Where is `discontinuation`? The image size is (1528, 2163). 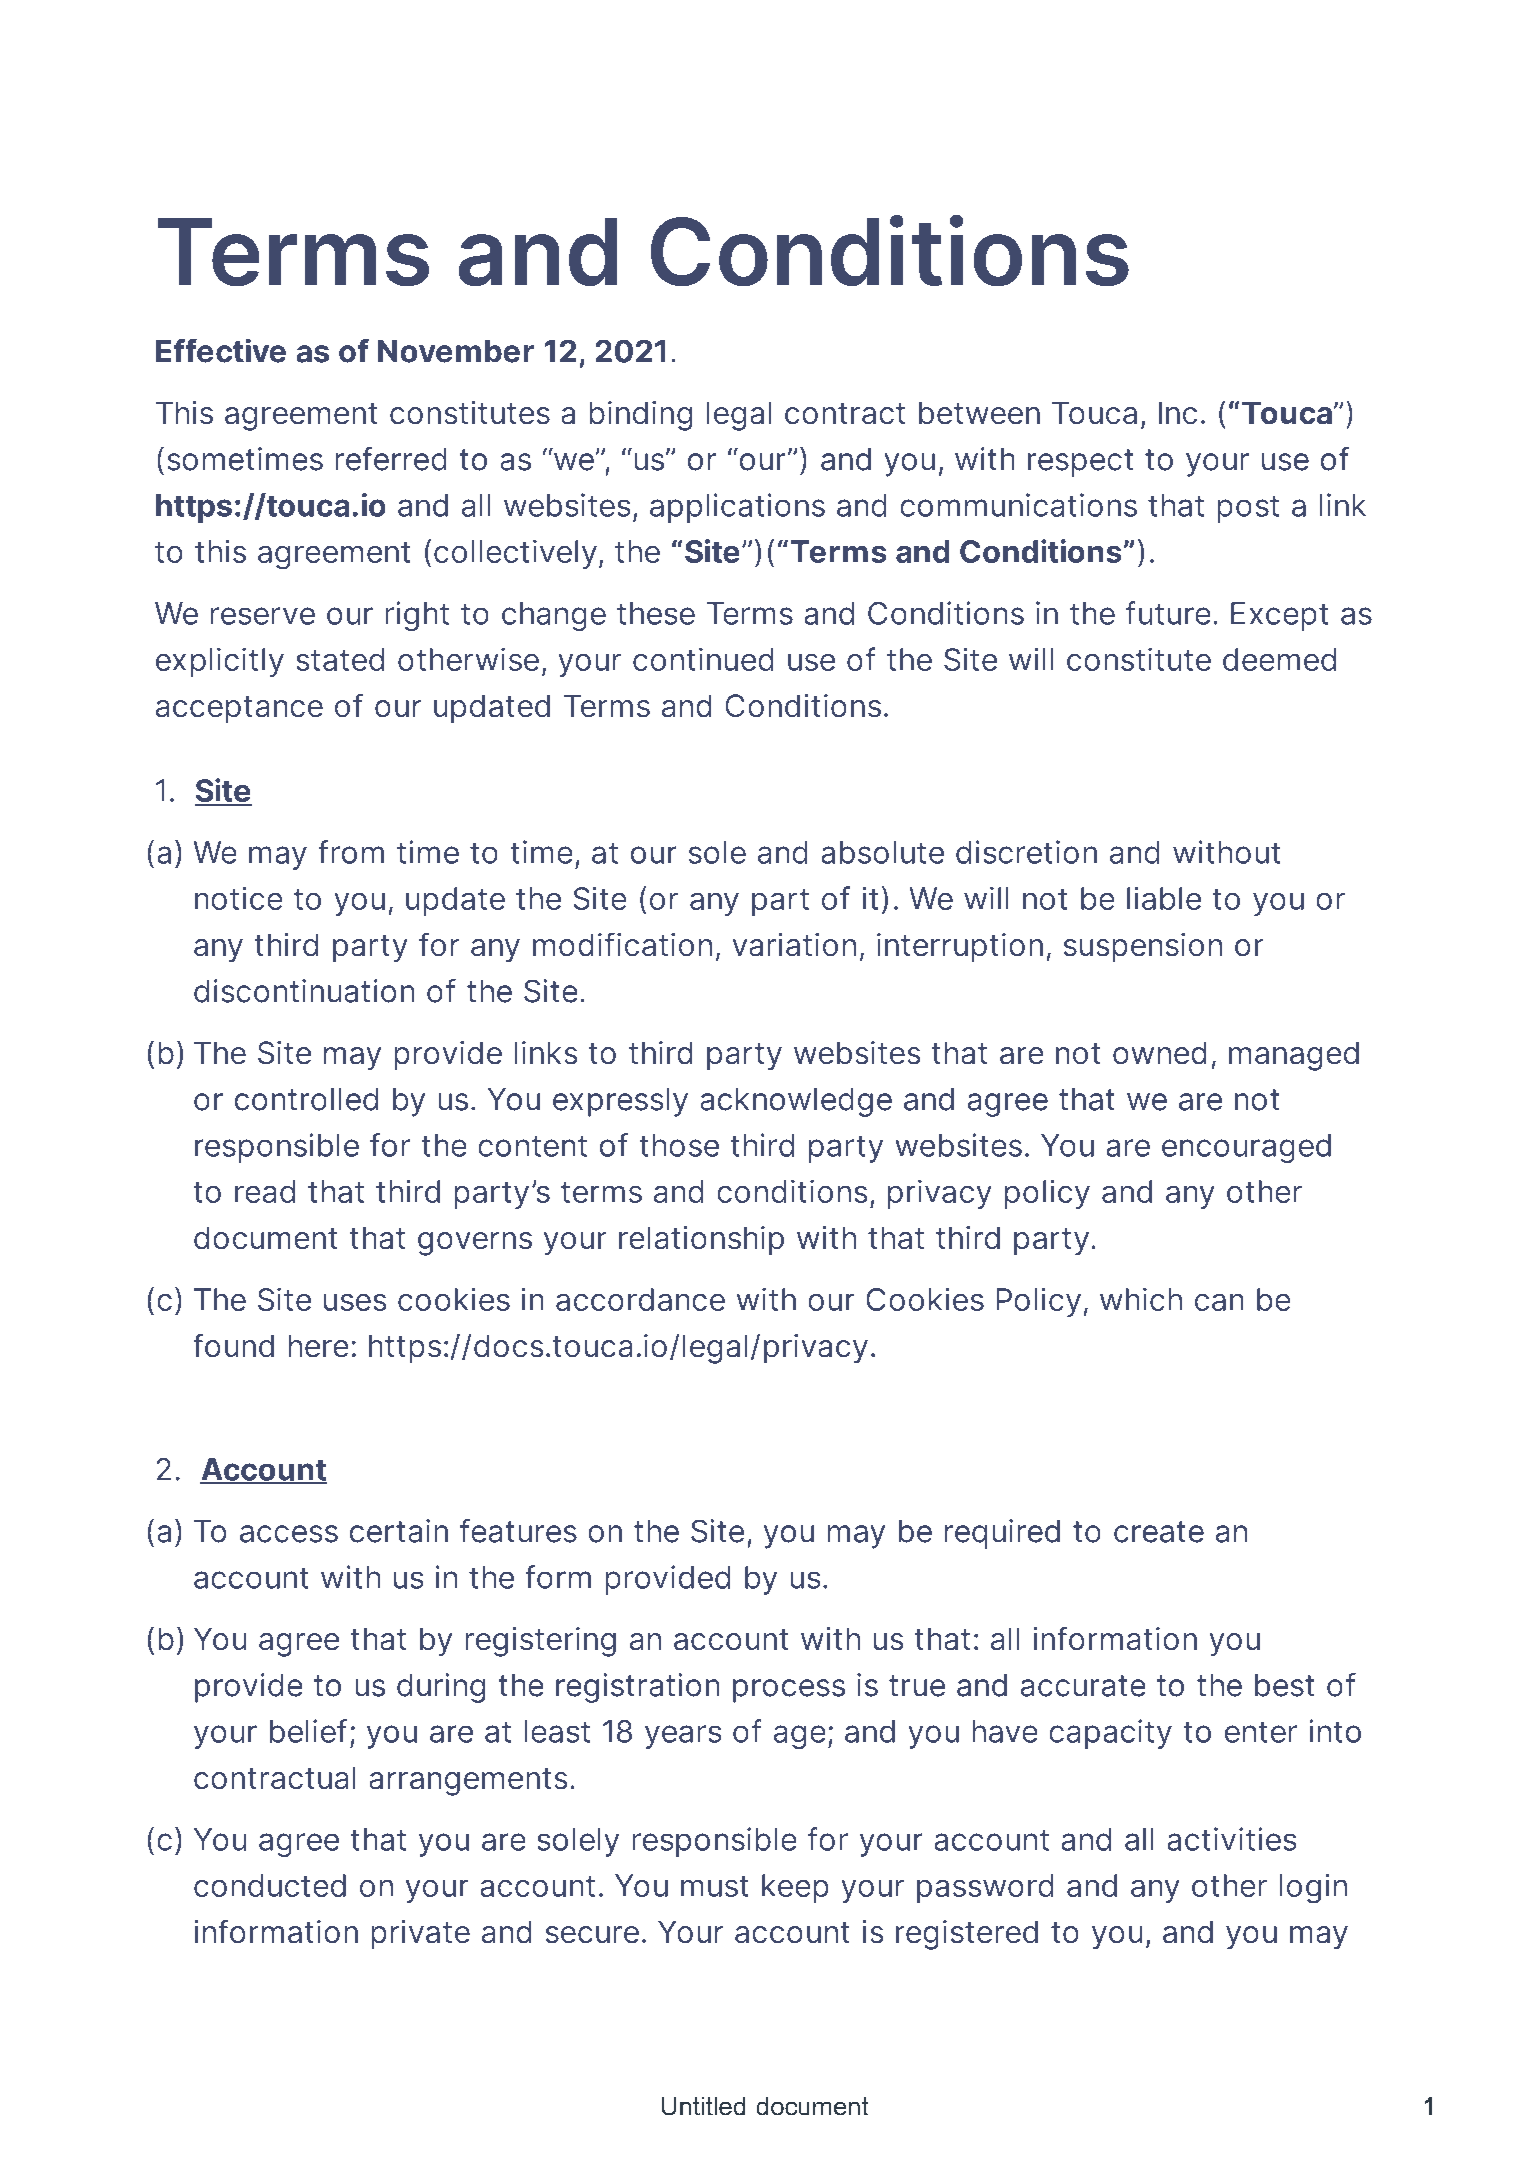 discontinuation is located at coordinates (304, 991).
